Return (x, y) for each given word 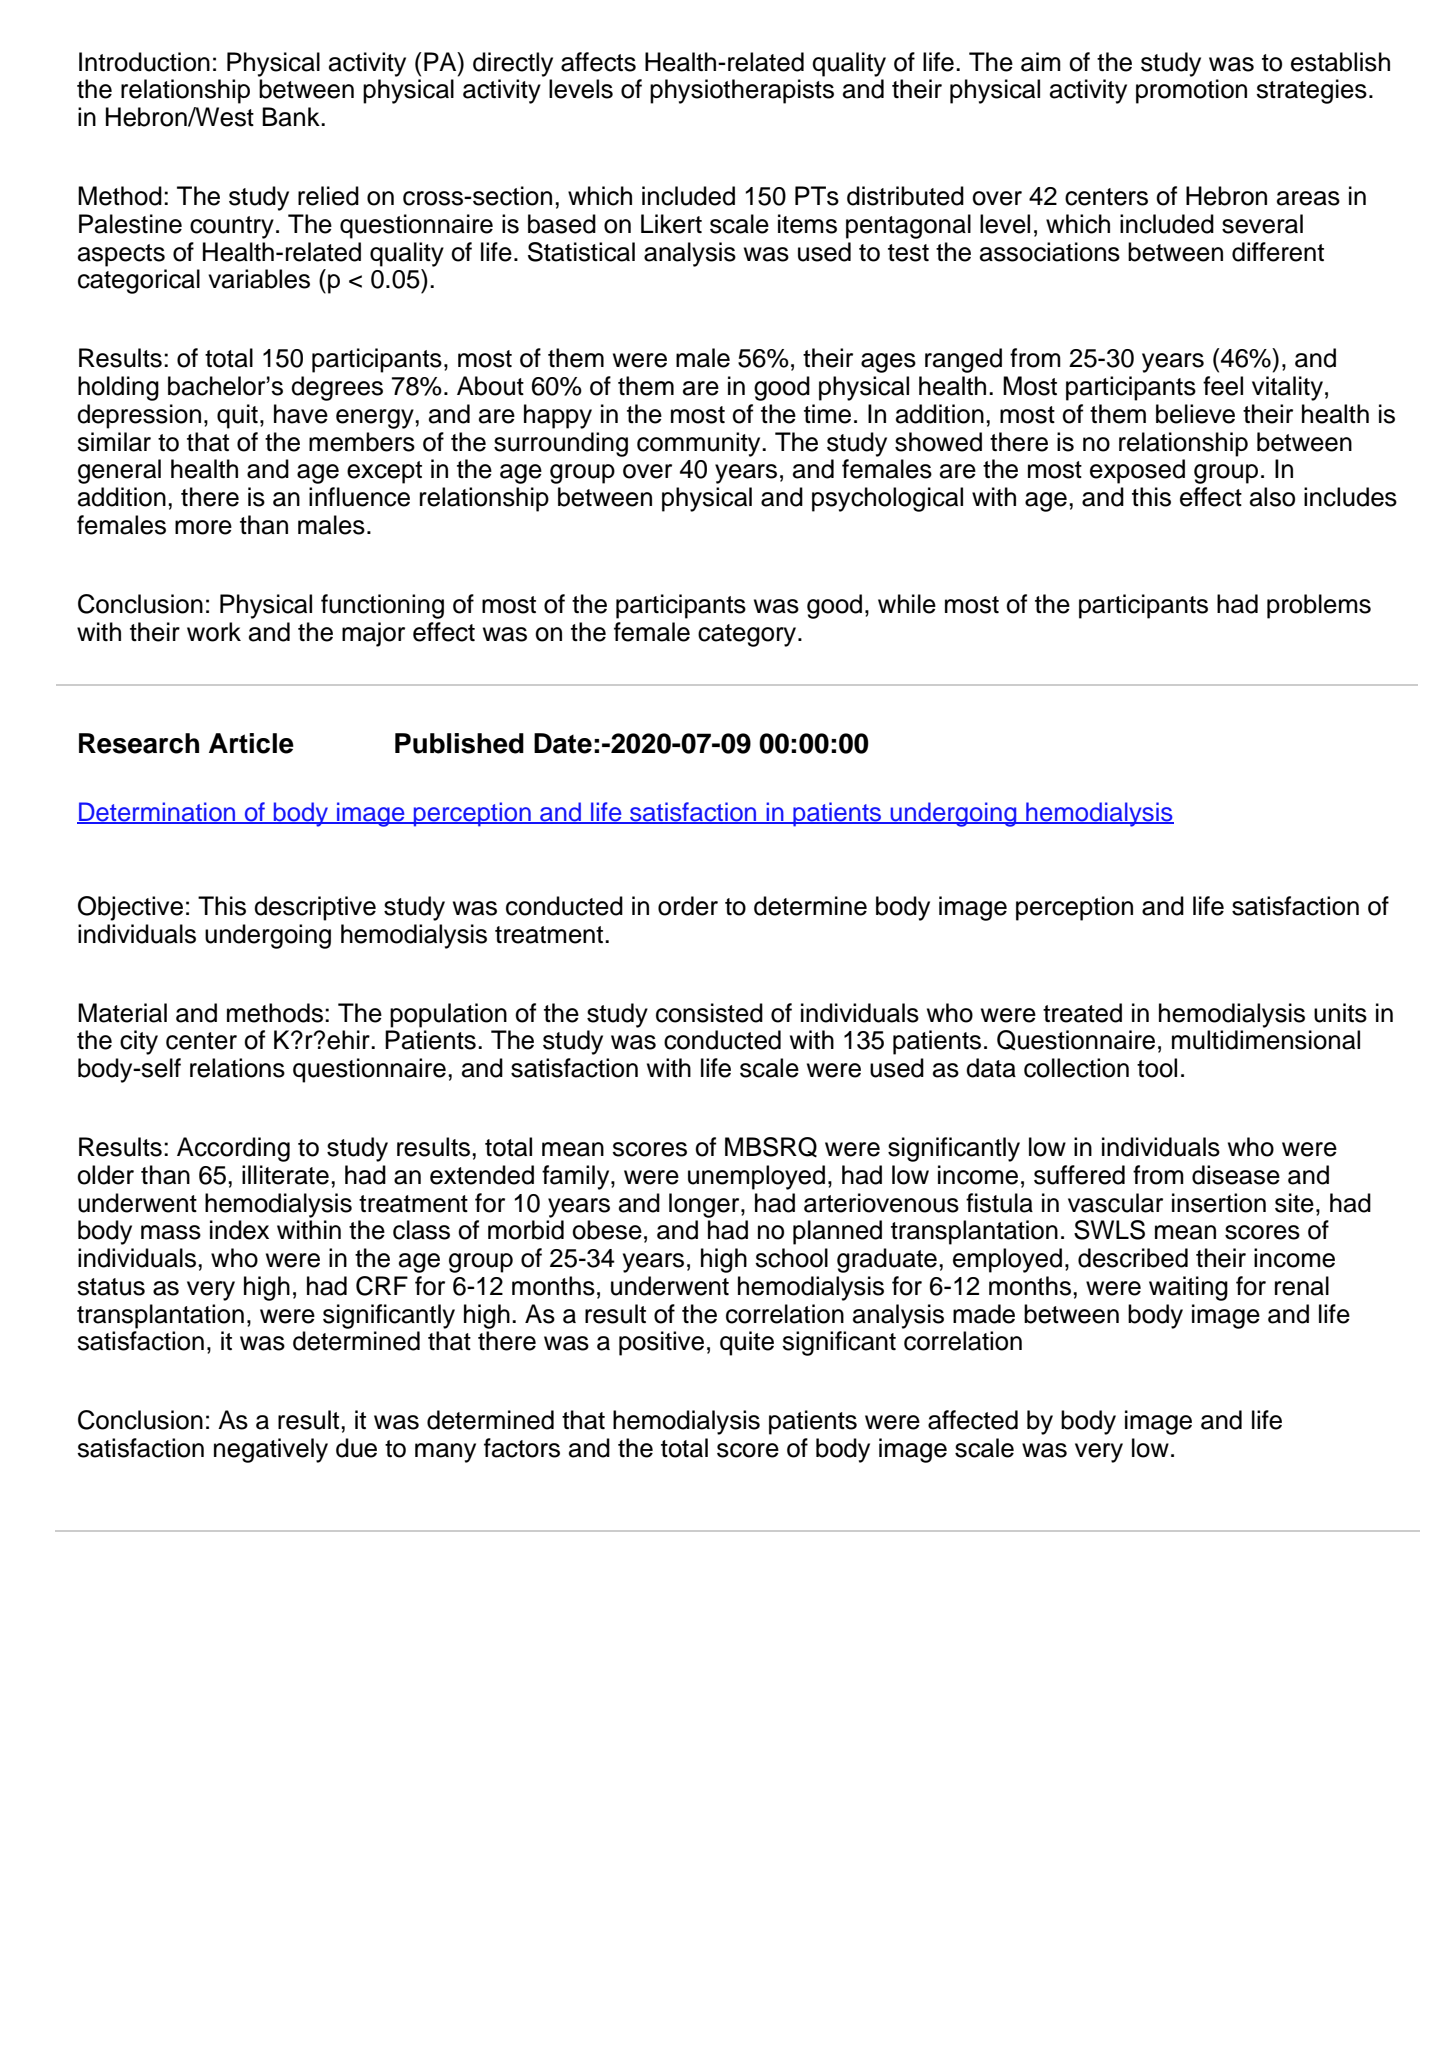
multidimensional (1266, 1040)
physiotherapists (742, 91)
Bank (292, 117)
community (700, 444)
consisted (709, 1013)
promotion (1191, 91)
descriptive (315, 908)
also (1272, 497)
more (203, 527)
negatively (271, 1450)
